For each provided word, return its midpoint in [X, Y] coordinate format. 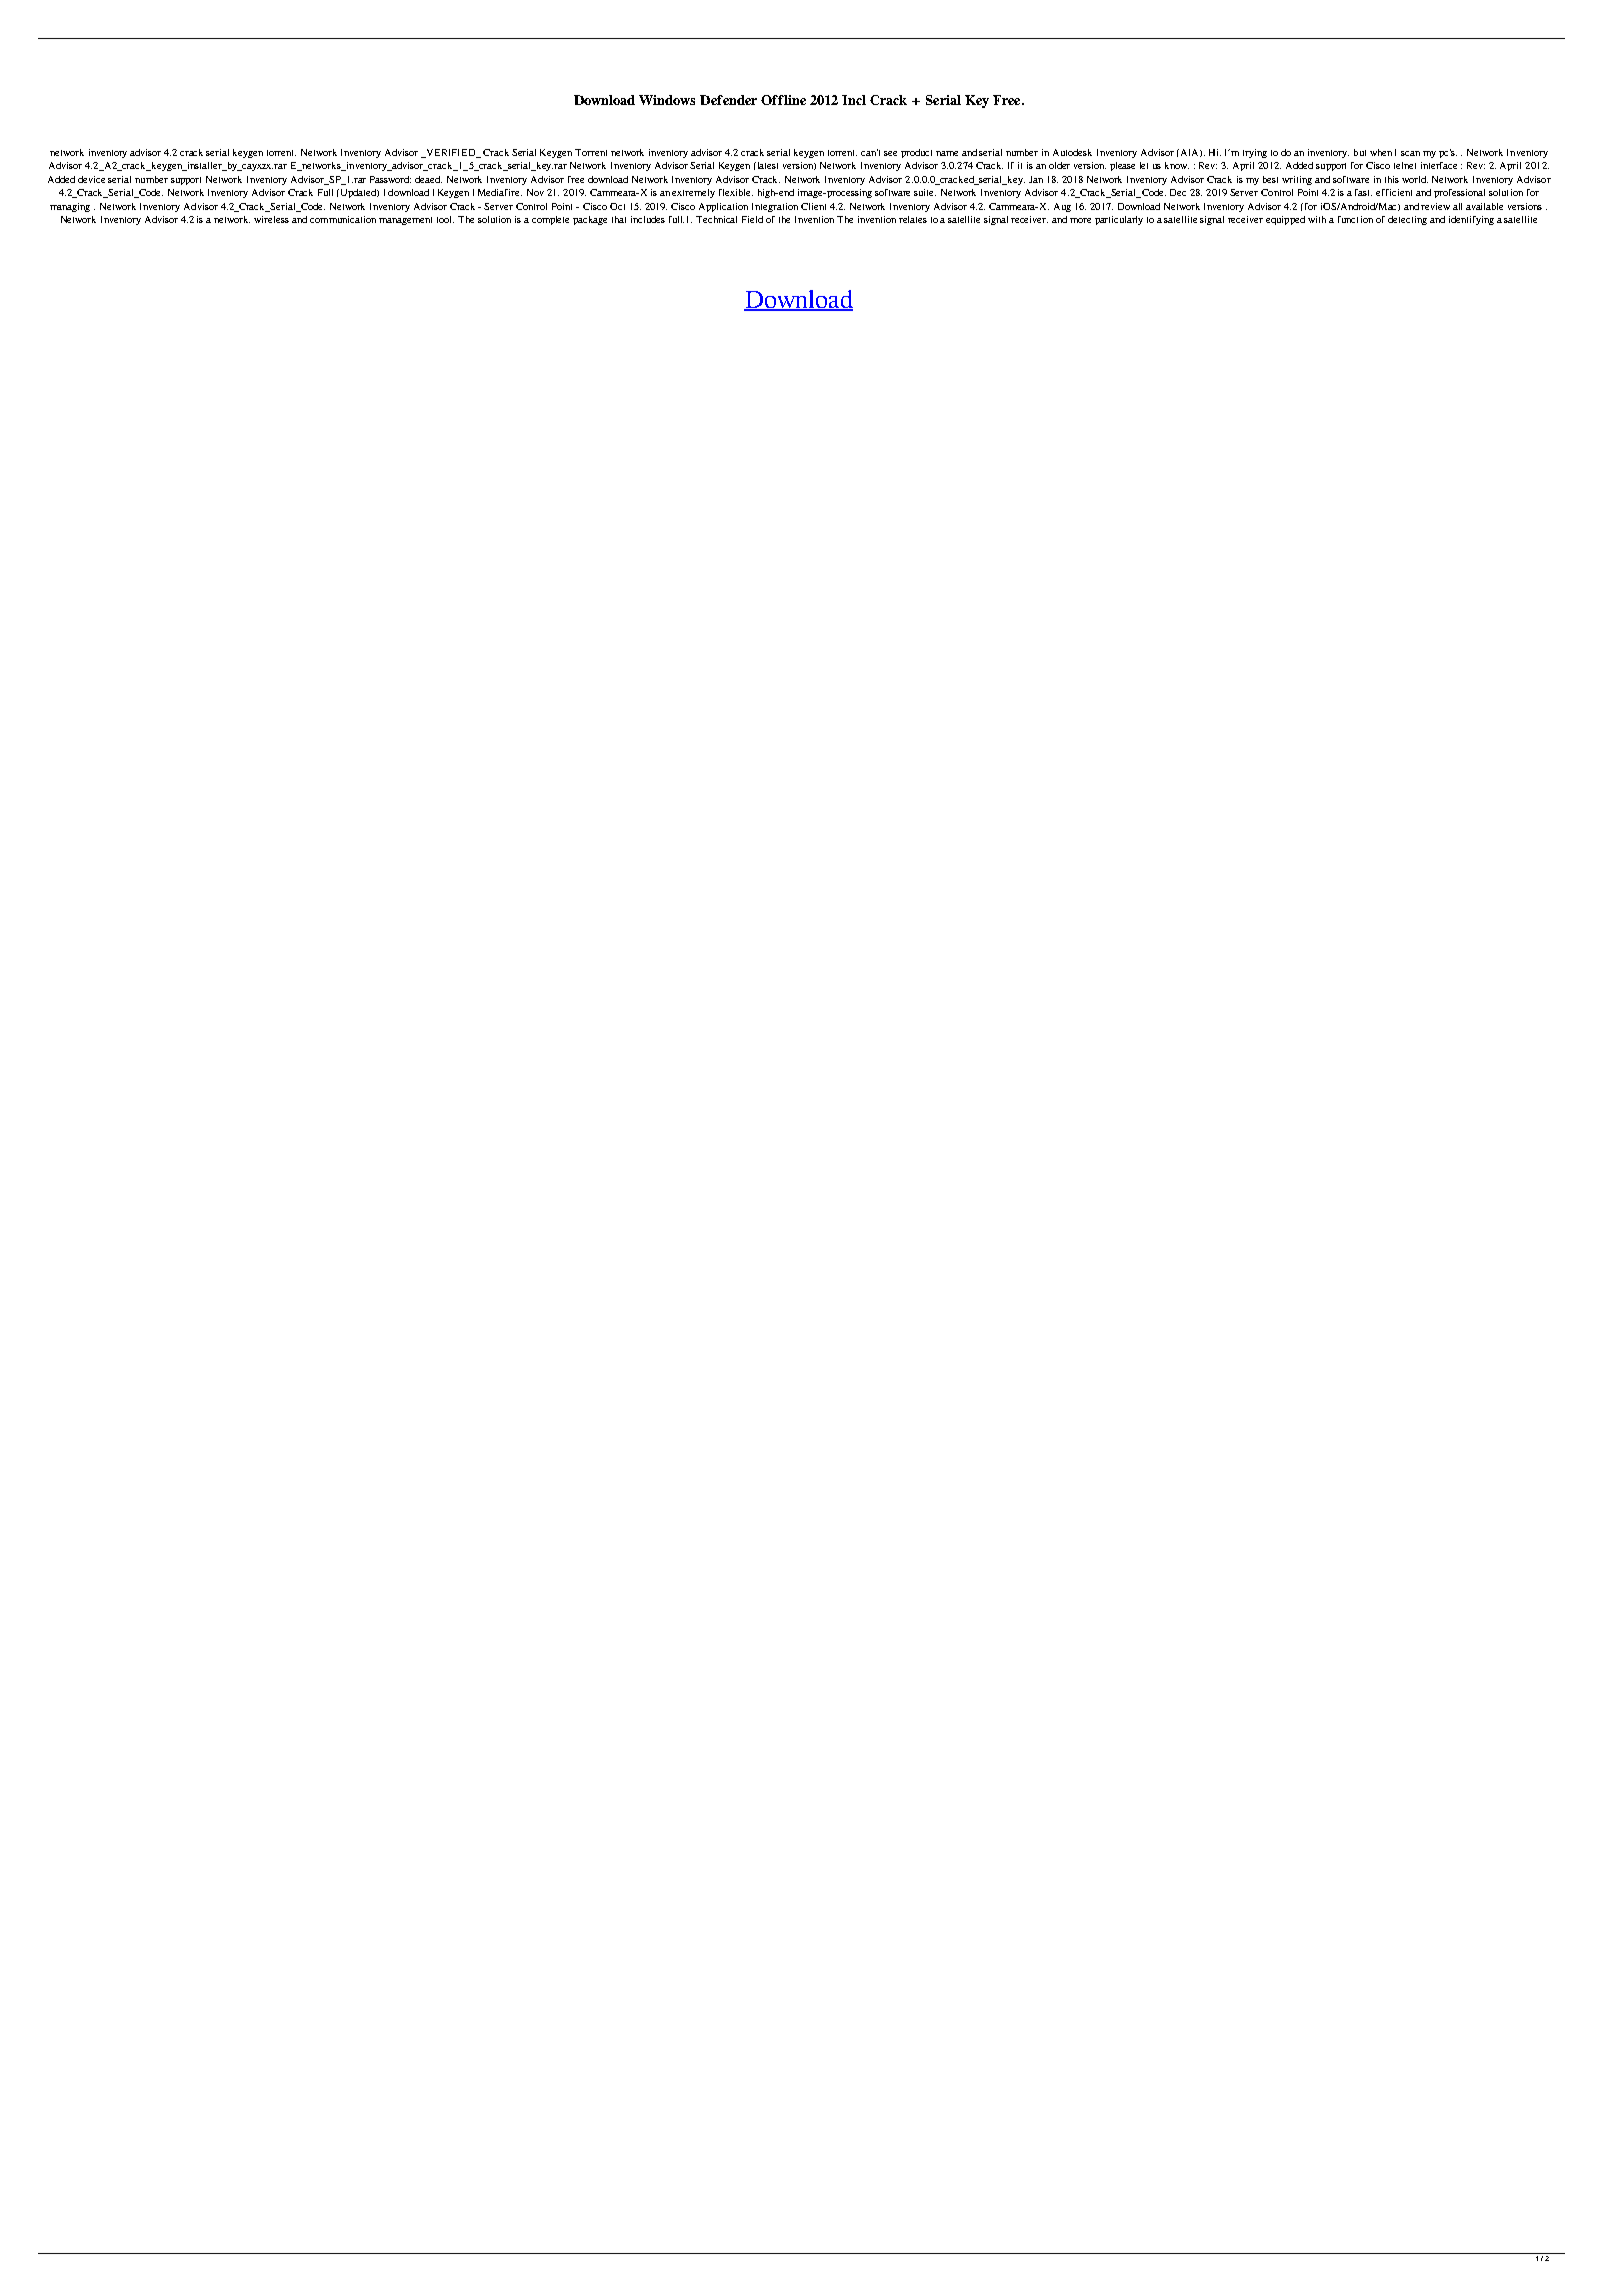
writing [1297, 180]
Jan [1036, 179]
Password [390, 179]
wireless [271, 219]
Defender [728, 100]
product [916, 153]
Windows [667, 100]
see [890, 153]
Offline [783, 100]
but [1360, 152]
